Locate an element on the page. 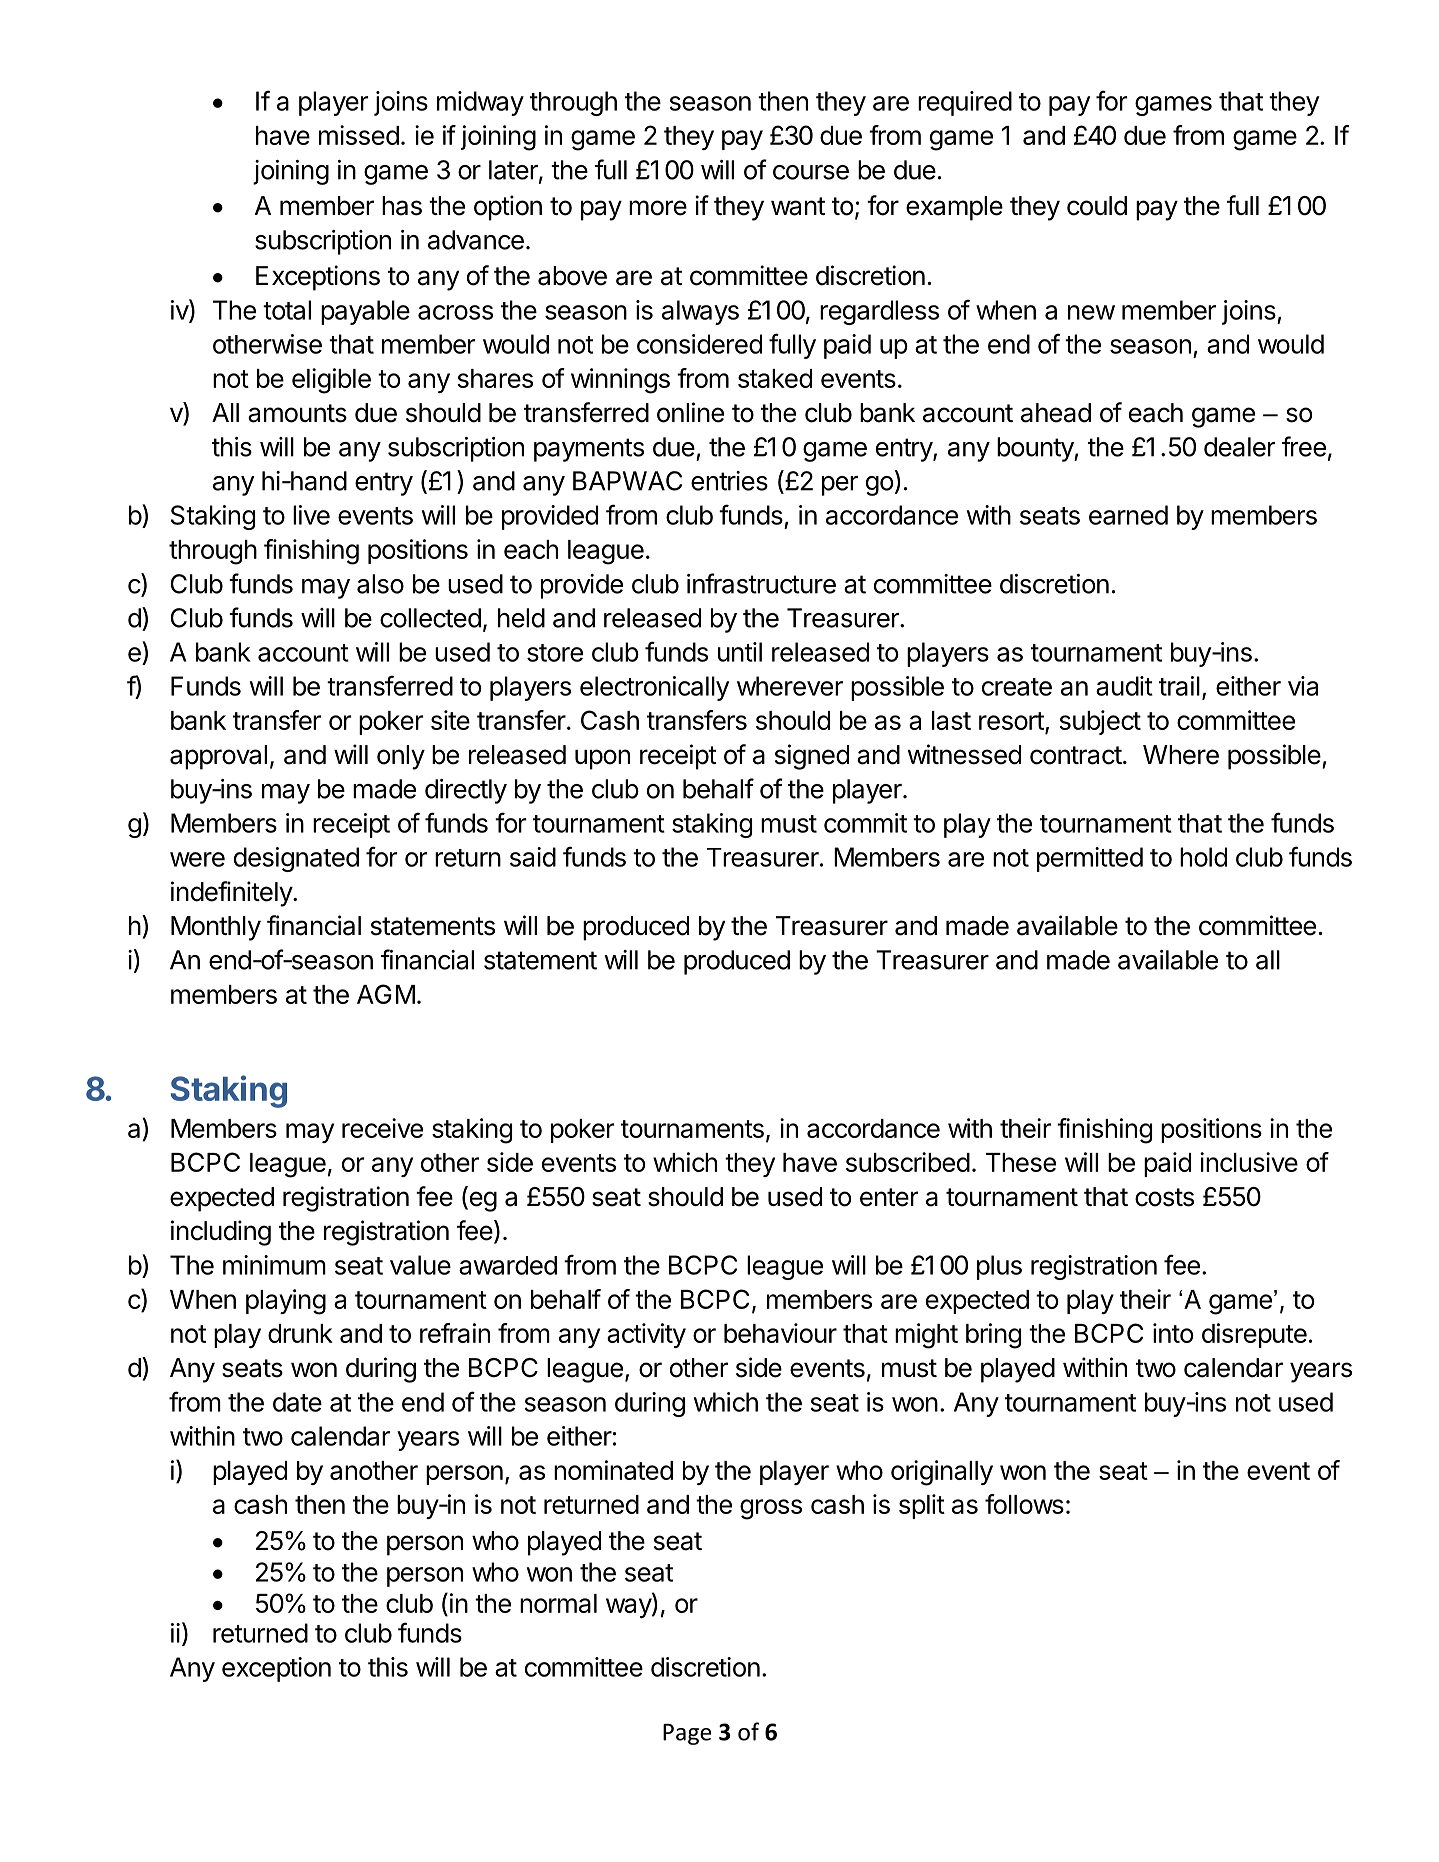 The image size is (1439, 1862). designated is located at coordinates (296, 859).
